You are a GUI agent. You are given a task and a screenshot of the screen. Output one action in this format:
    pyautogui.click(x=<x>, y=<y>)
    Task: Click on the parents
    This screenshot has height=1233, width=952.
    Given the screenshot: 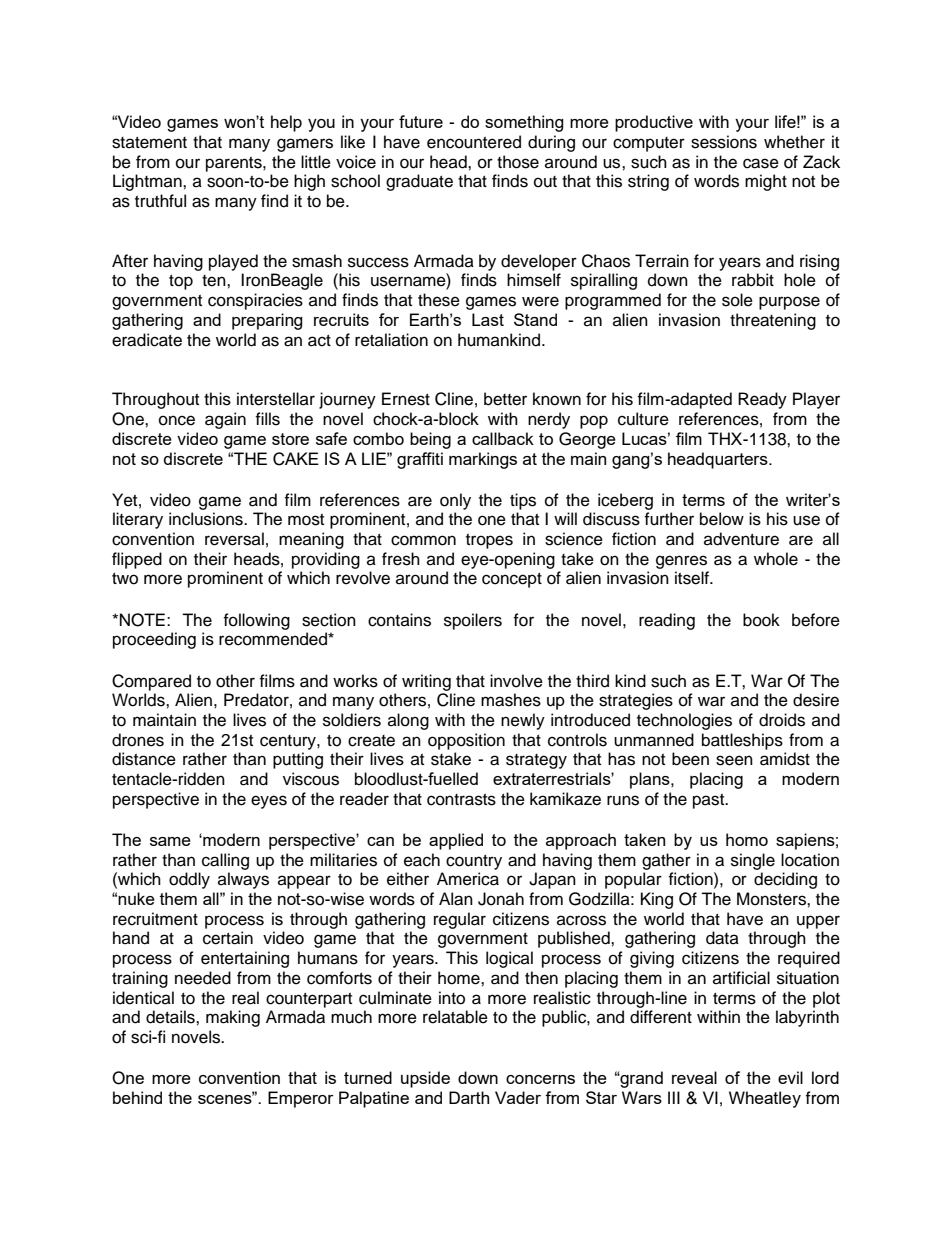 What is the action you would take?
    pyautogui.click(x=235, y=164)
